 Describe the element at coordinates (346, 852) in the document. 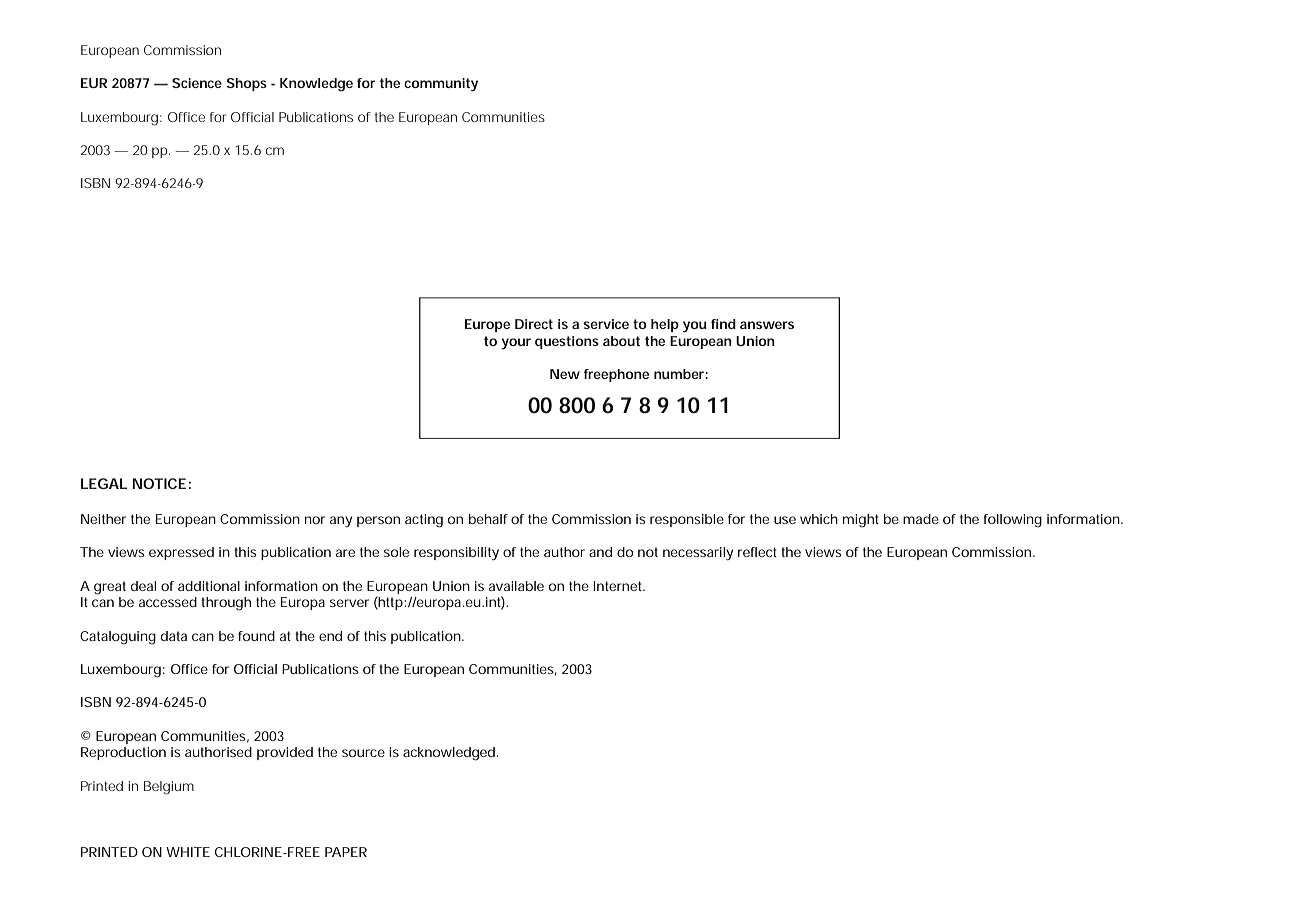

I see `PAPER` at that location.
